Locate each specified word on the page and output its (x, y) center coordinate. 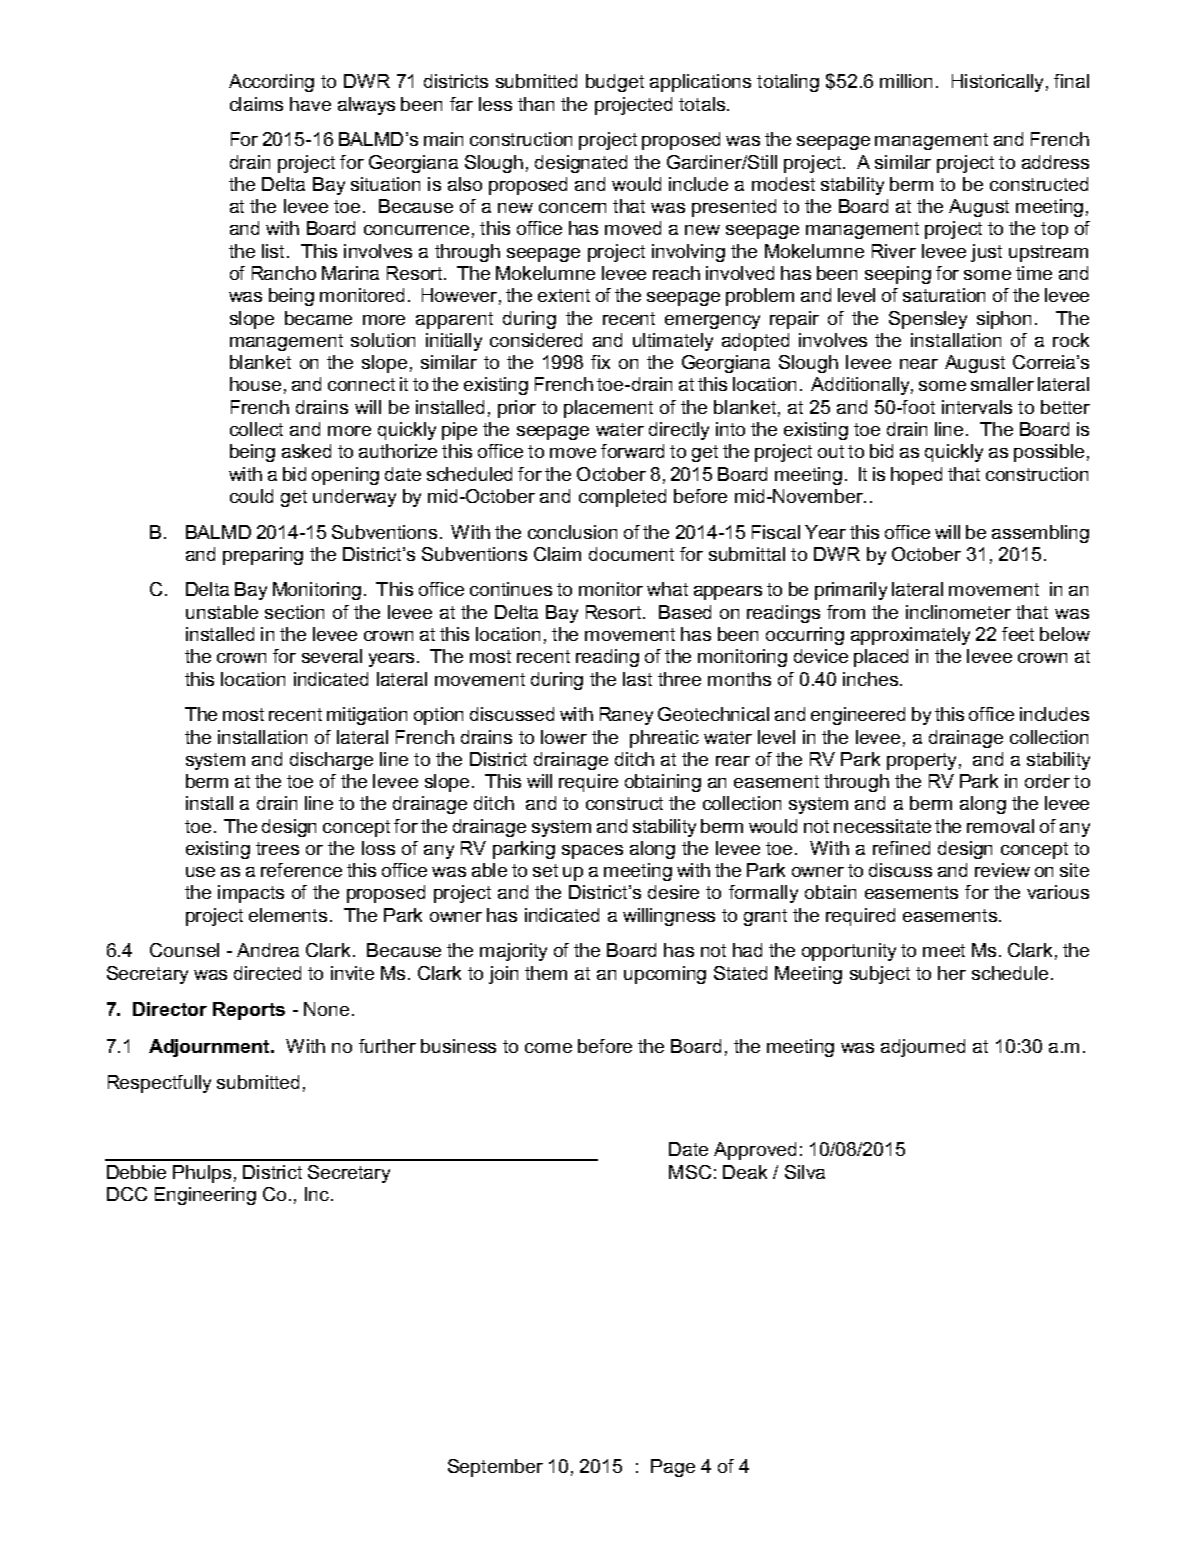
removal (1000, 826)
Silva (805, 1172)
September (495, 1468)
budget (615, 83)
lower (564, 737)
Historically (997, 83)
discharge (331, 761)
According (271, 83)
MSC (690, 1172)
